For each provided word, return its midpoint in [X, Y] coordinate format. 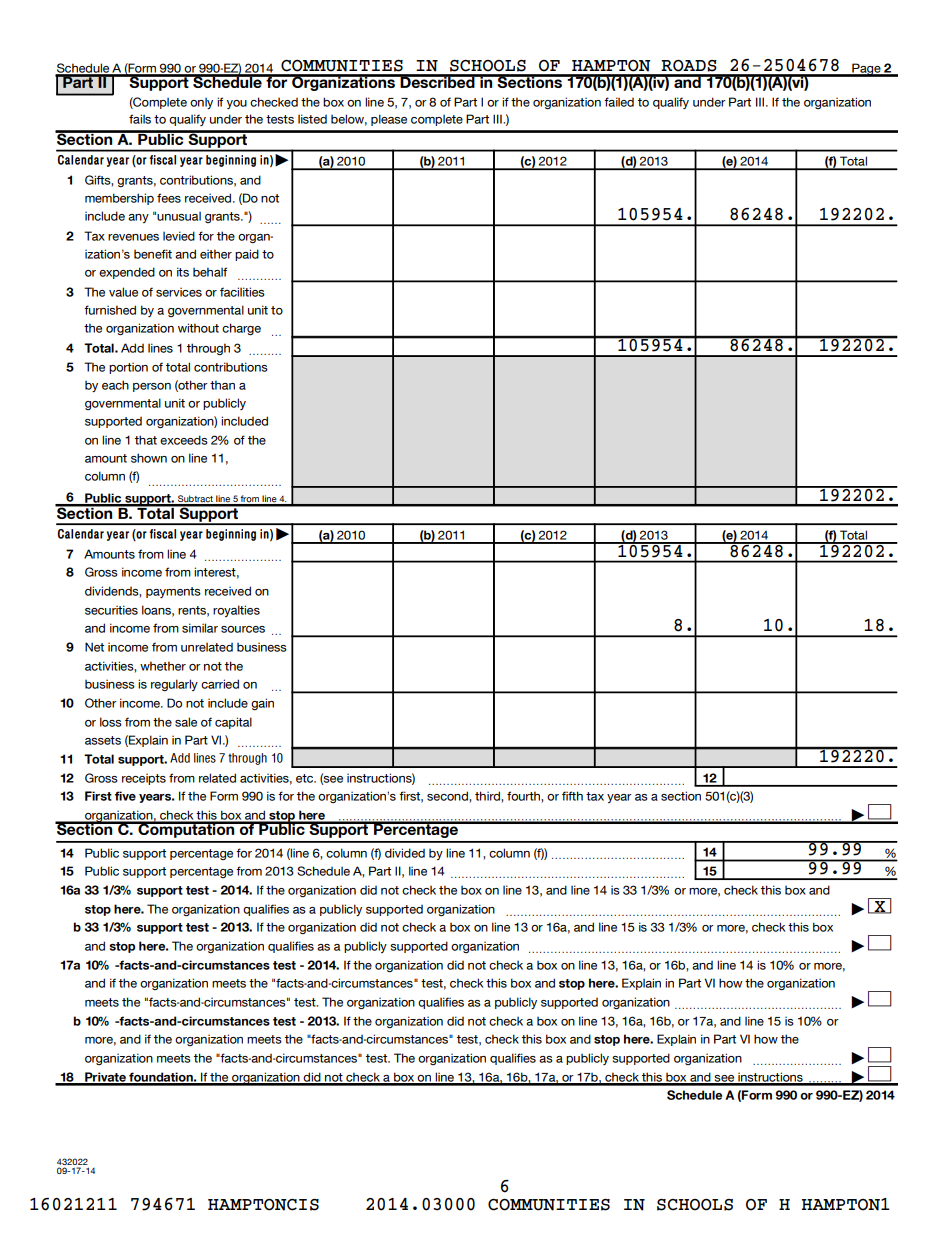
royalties [236, 611]
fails [140, 119]
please [389, 120]
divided [405, 853]
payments [173, 592]
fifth [572, 796]
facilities [242, 292]
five [125, 796]
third [488, 796]
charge [241, 329]
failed [619, 102]
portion [128, 368]
